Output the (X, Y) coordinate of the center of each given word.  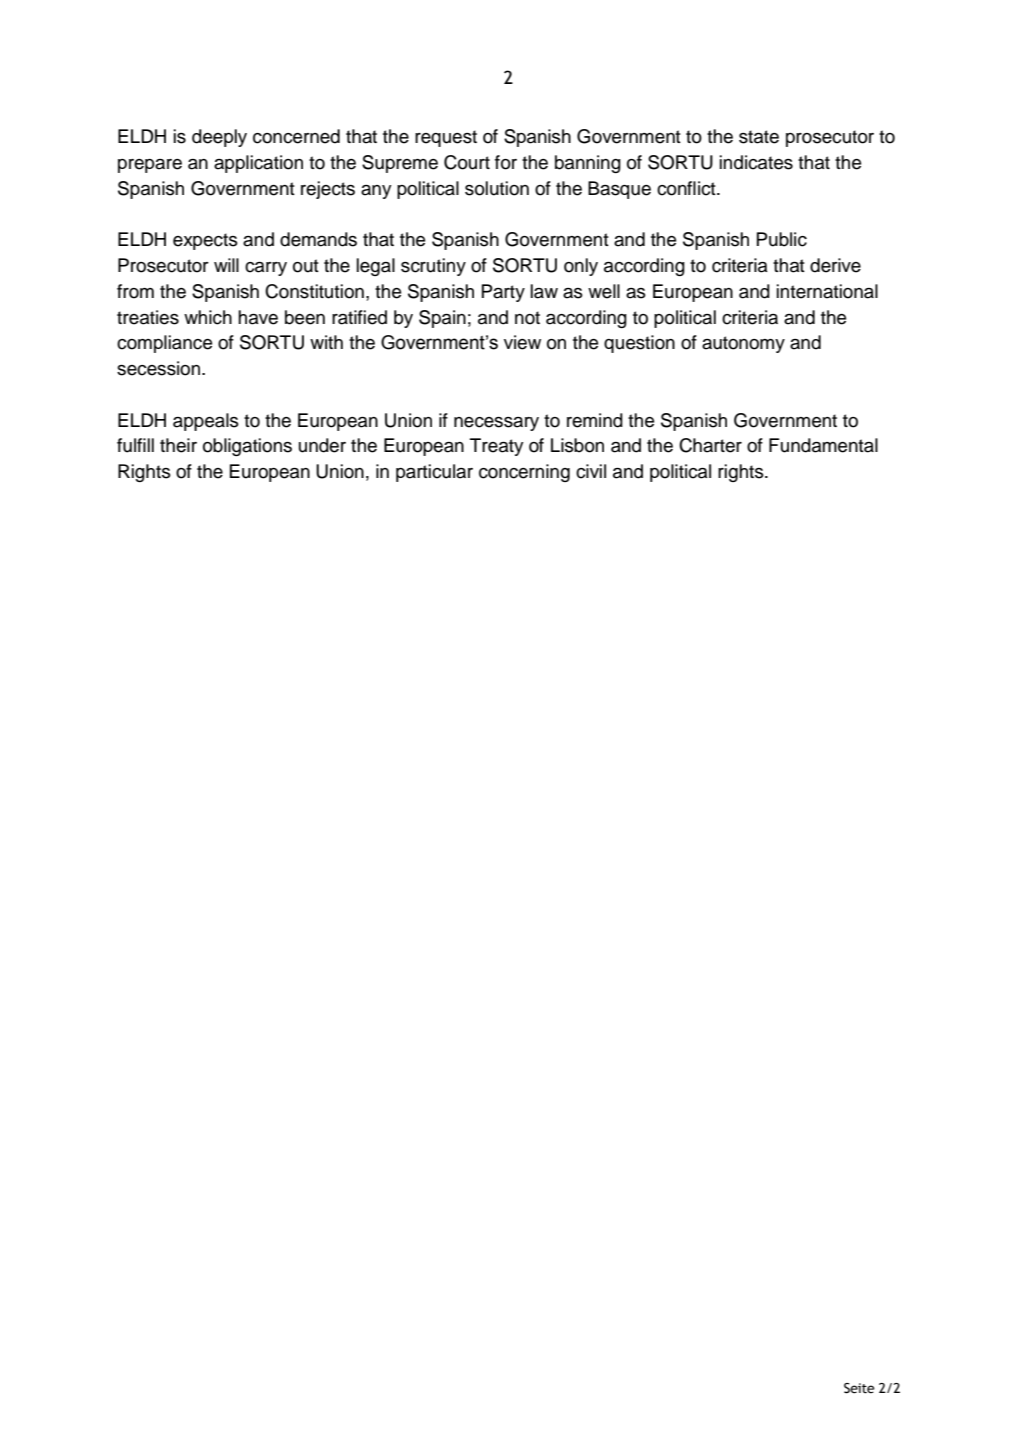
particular (434, 473)
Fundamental (823, 445)
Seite (859, 1388)
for (506, 162)
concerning (524, 473)
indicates (756, 162)
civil (591, 471)
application (258, 164)
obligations (247, 447)
